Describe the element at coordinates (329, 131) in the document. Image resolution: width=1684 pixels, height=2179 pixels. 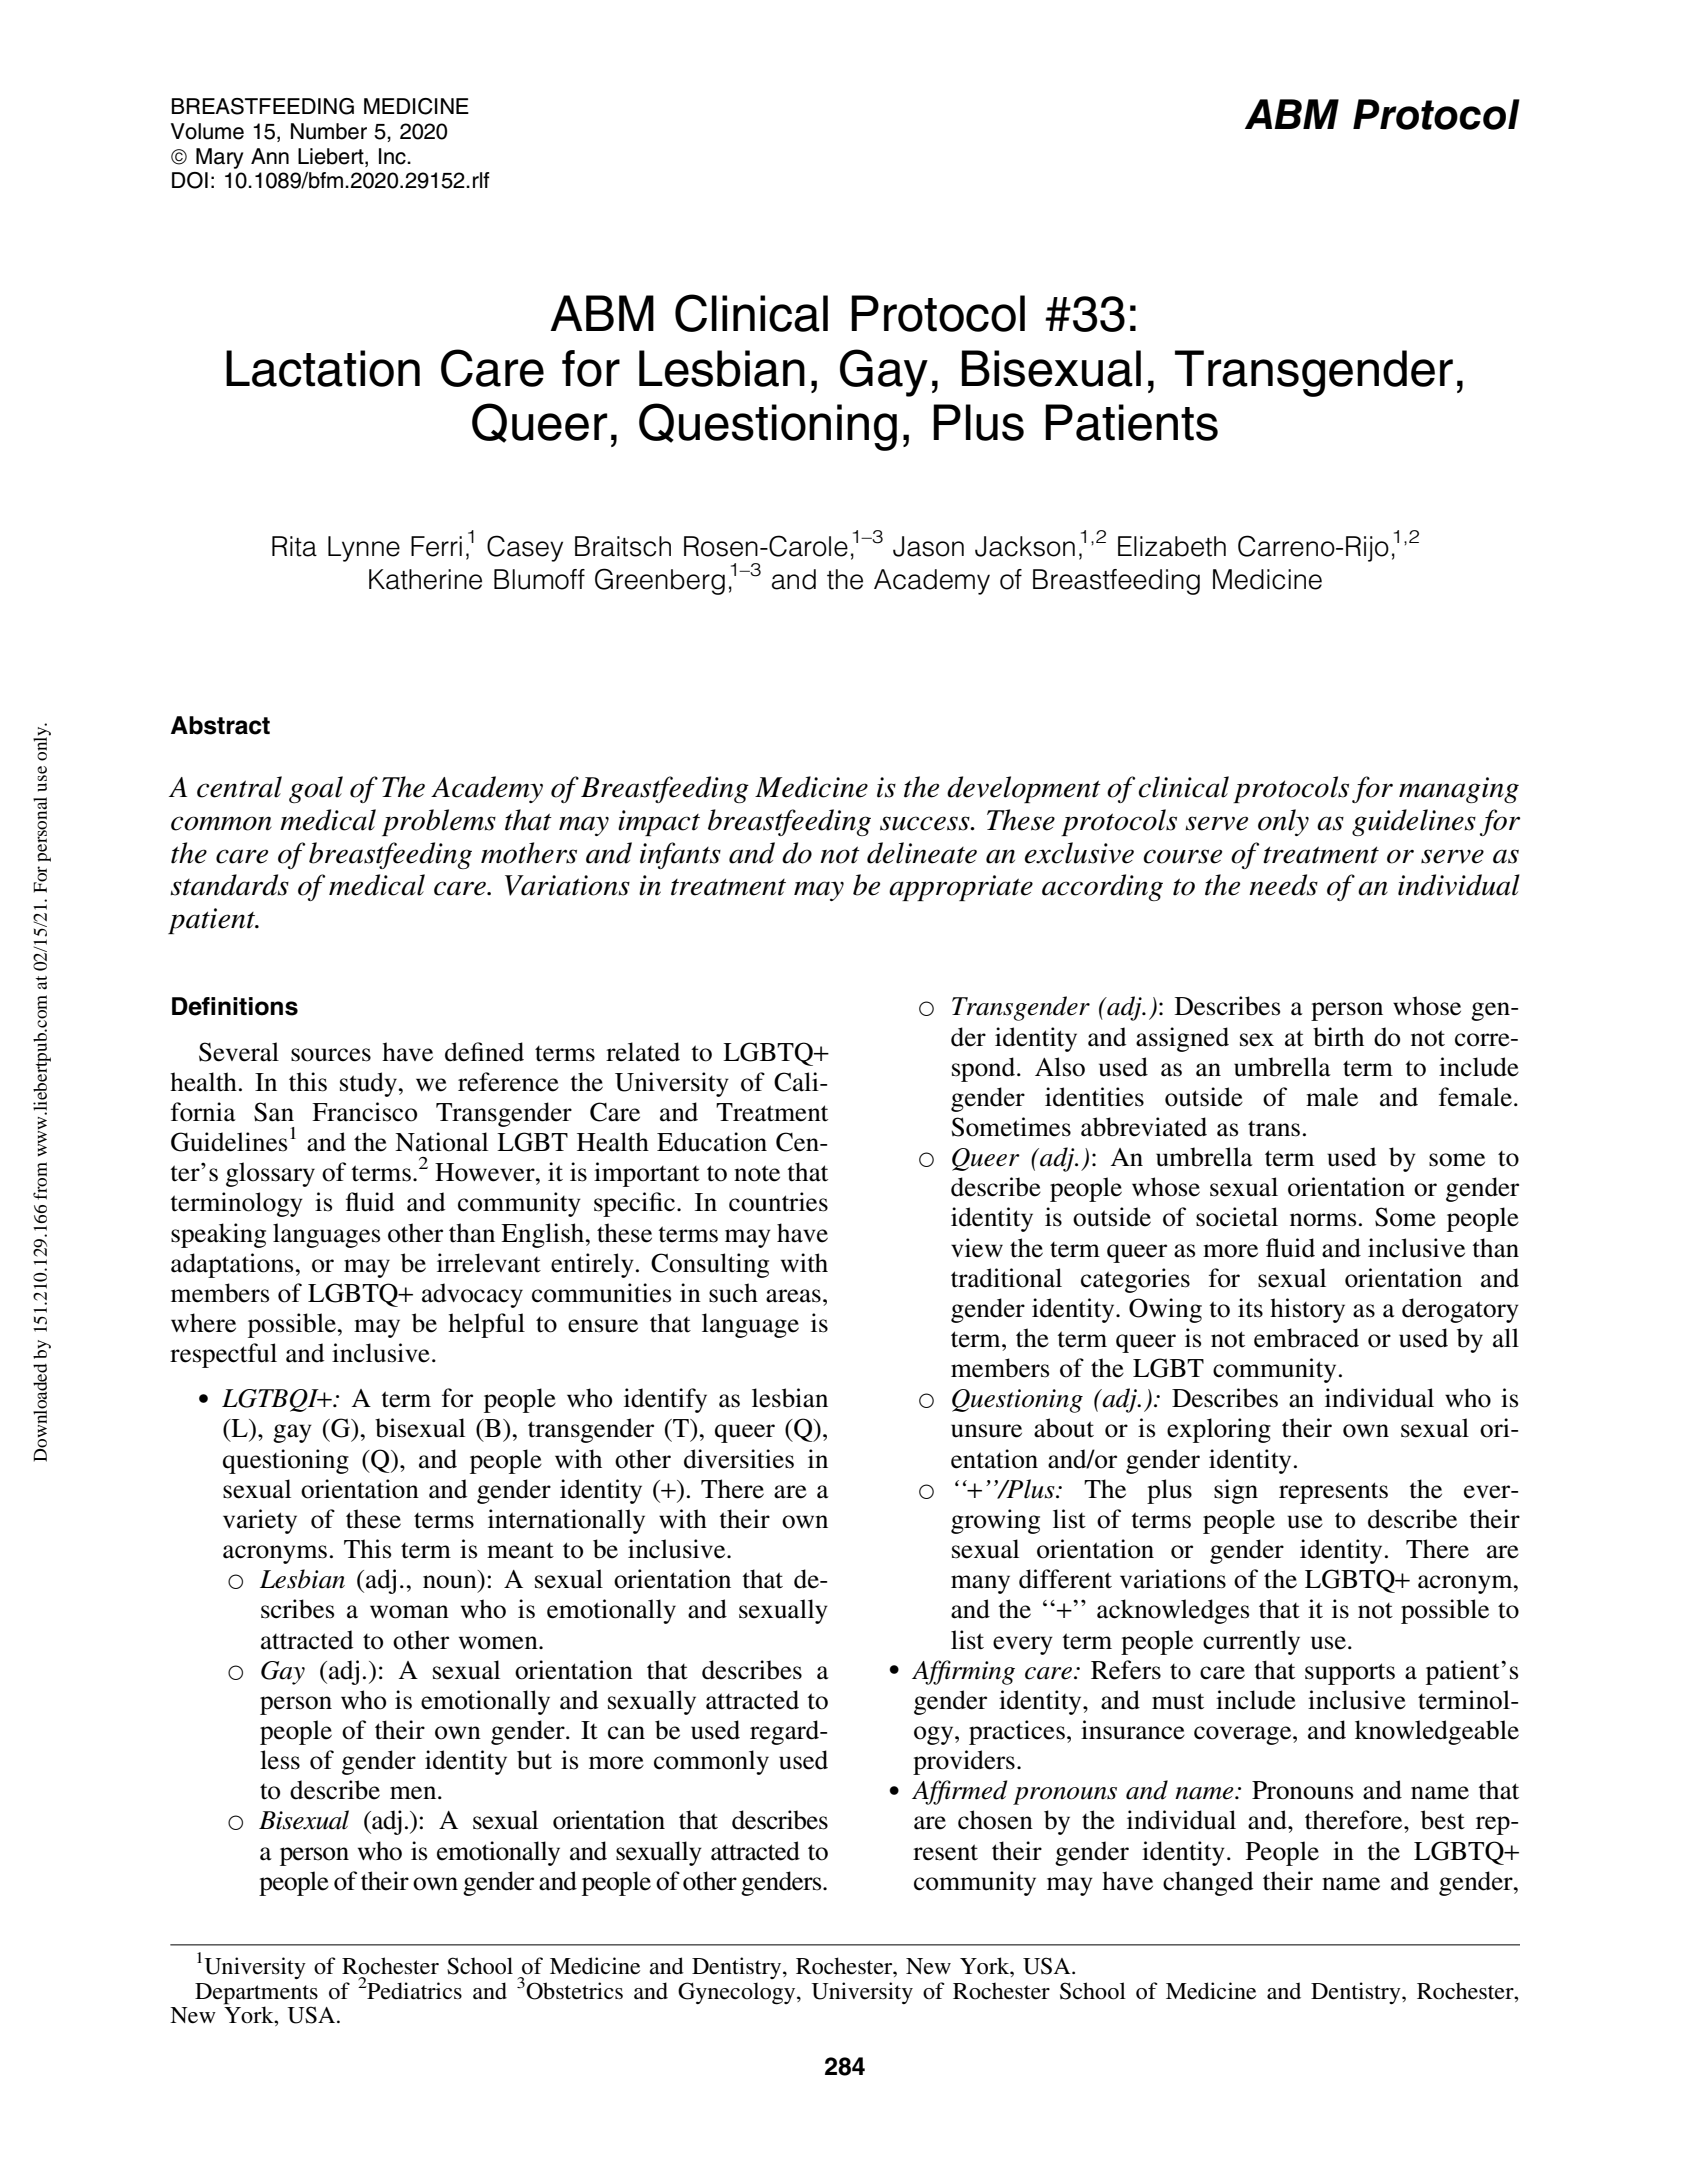
I see `Number` at that location.
